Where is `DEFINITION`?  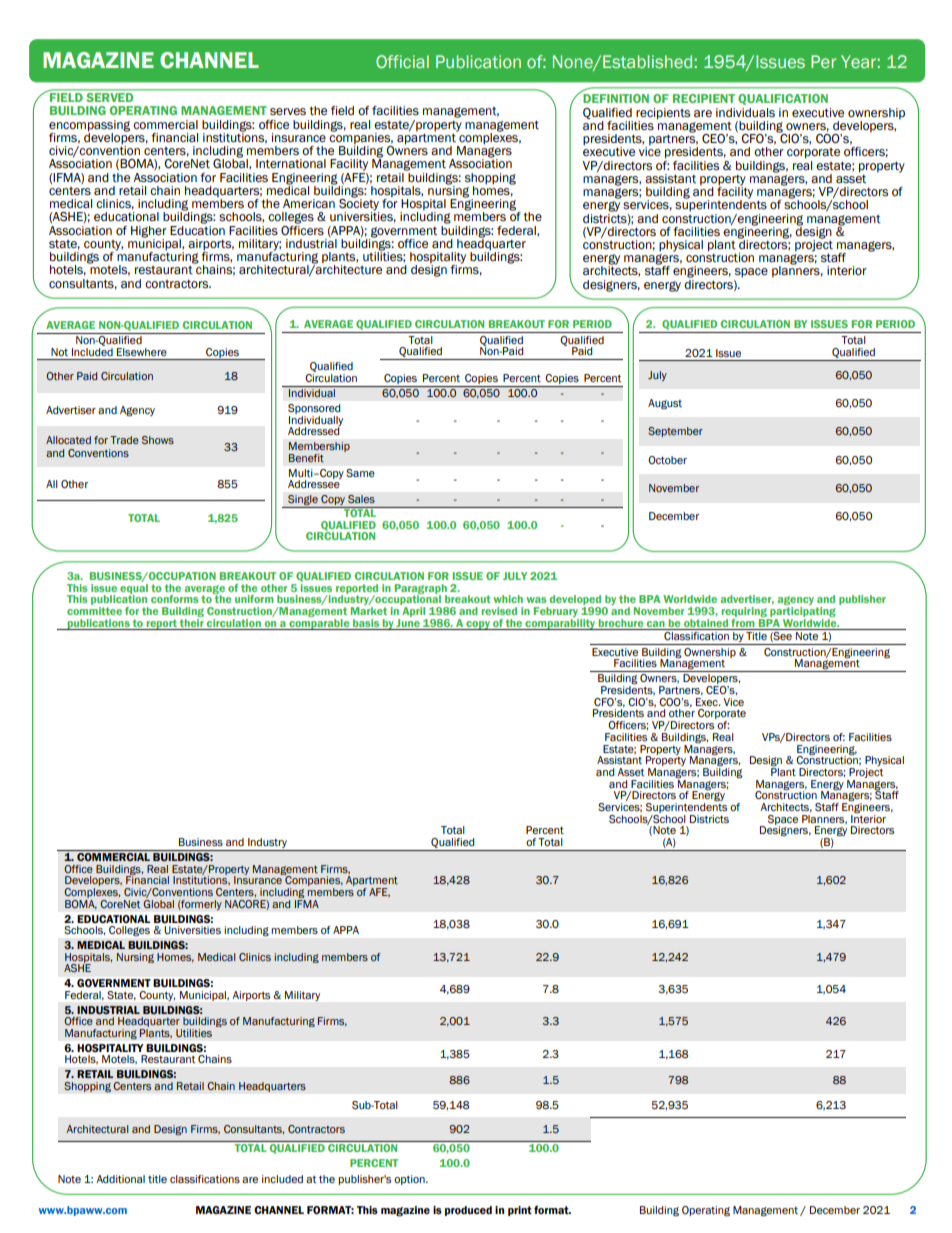
DEFINITION is located at coordinates (616, 98).
